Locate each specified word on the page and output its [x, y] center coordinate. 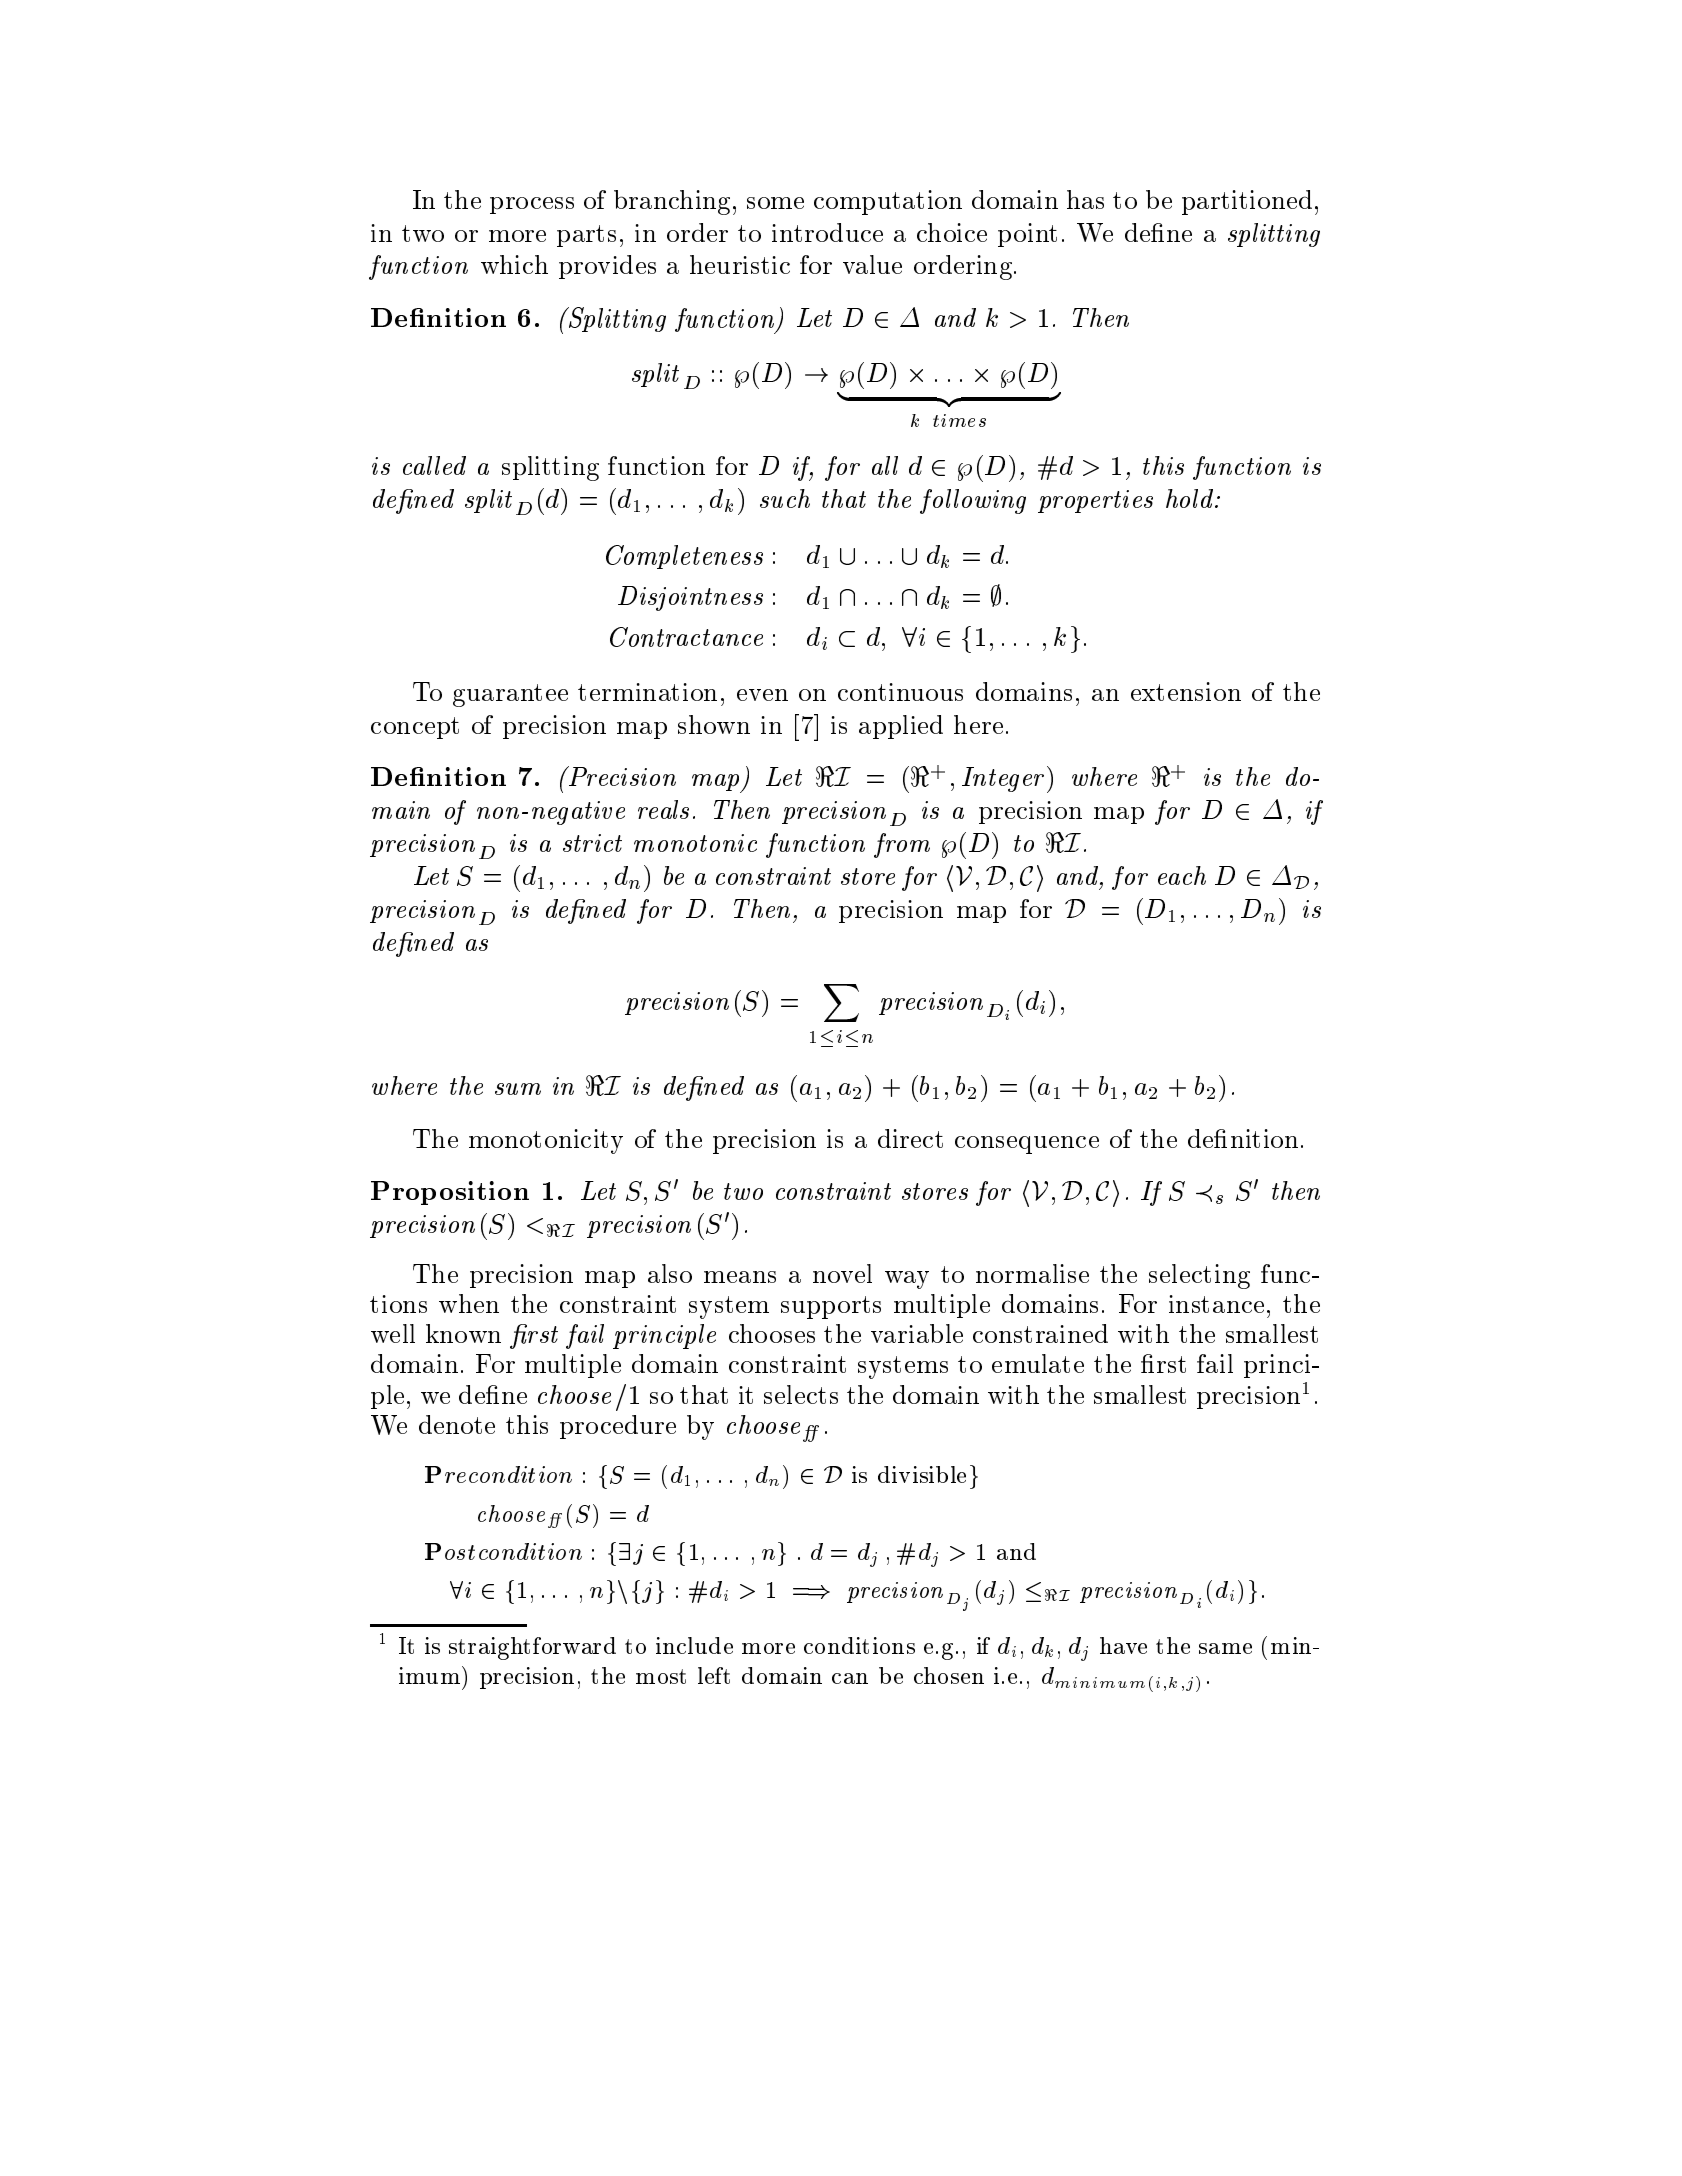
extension [1186, 691]
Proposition [450, 1193]
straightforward [532, 1648]
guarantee [510, 695]
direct [910, 1138]
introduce [827, 232]
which [514, 264]
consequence [1027, 1145]
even [762, 695]
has [1085, 199]
